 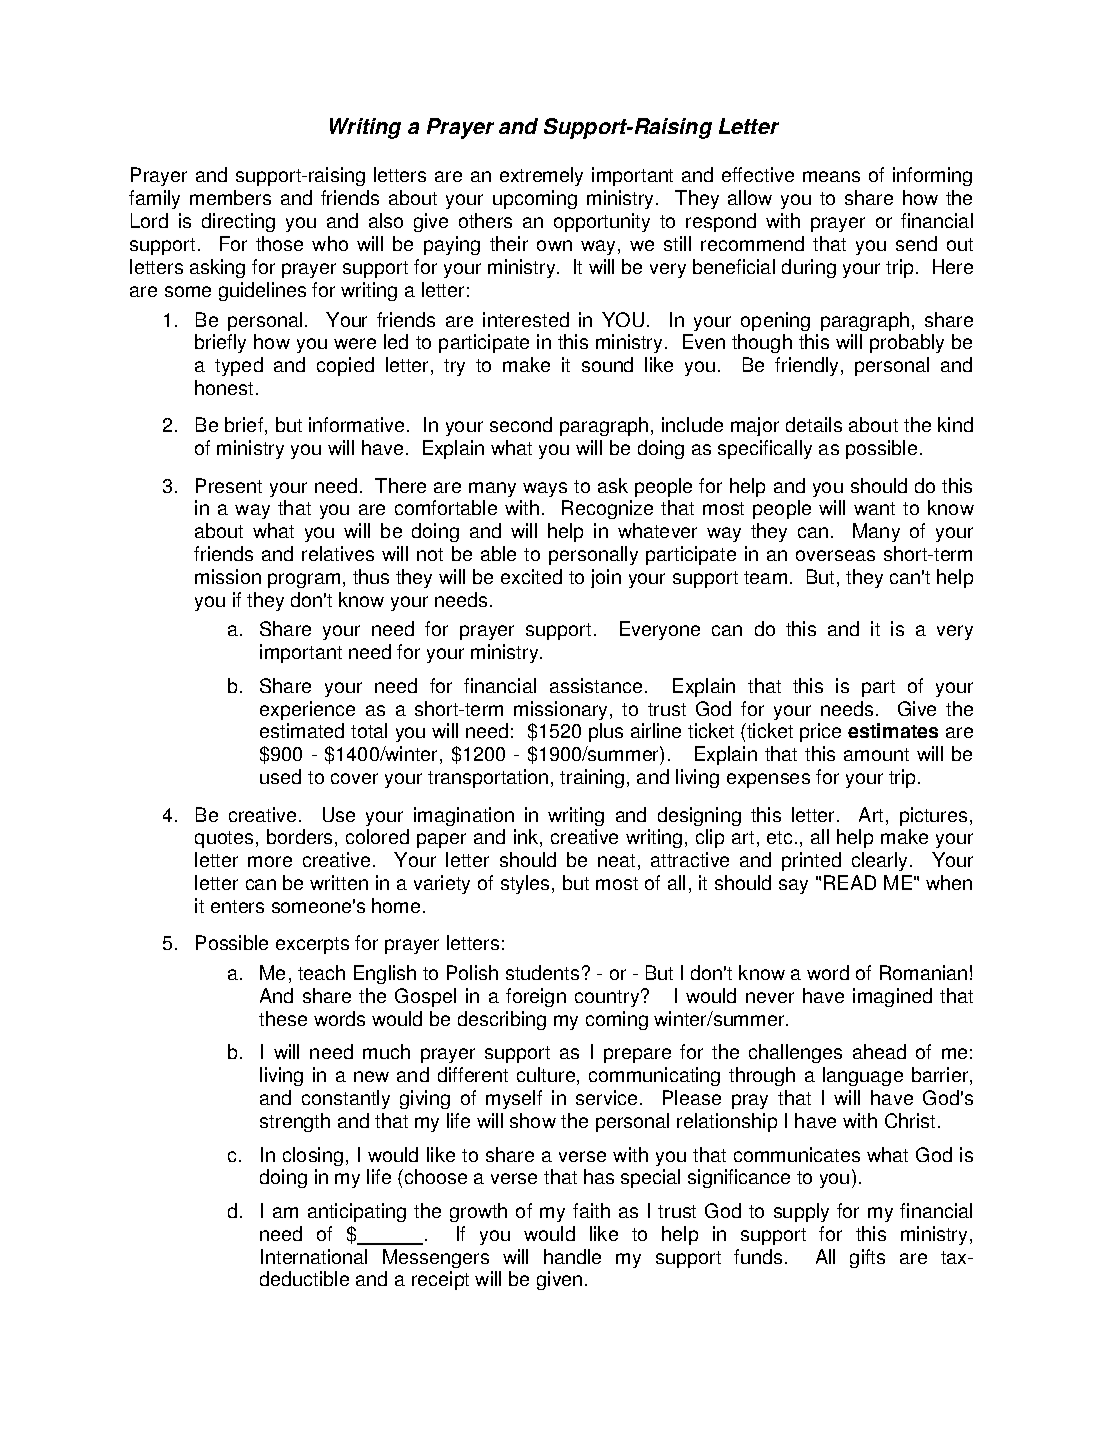 What do you see at coordinates (879, 1051) in the screenshot?
I see `ahead` at bounding box center [879, 1051].
